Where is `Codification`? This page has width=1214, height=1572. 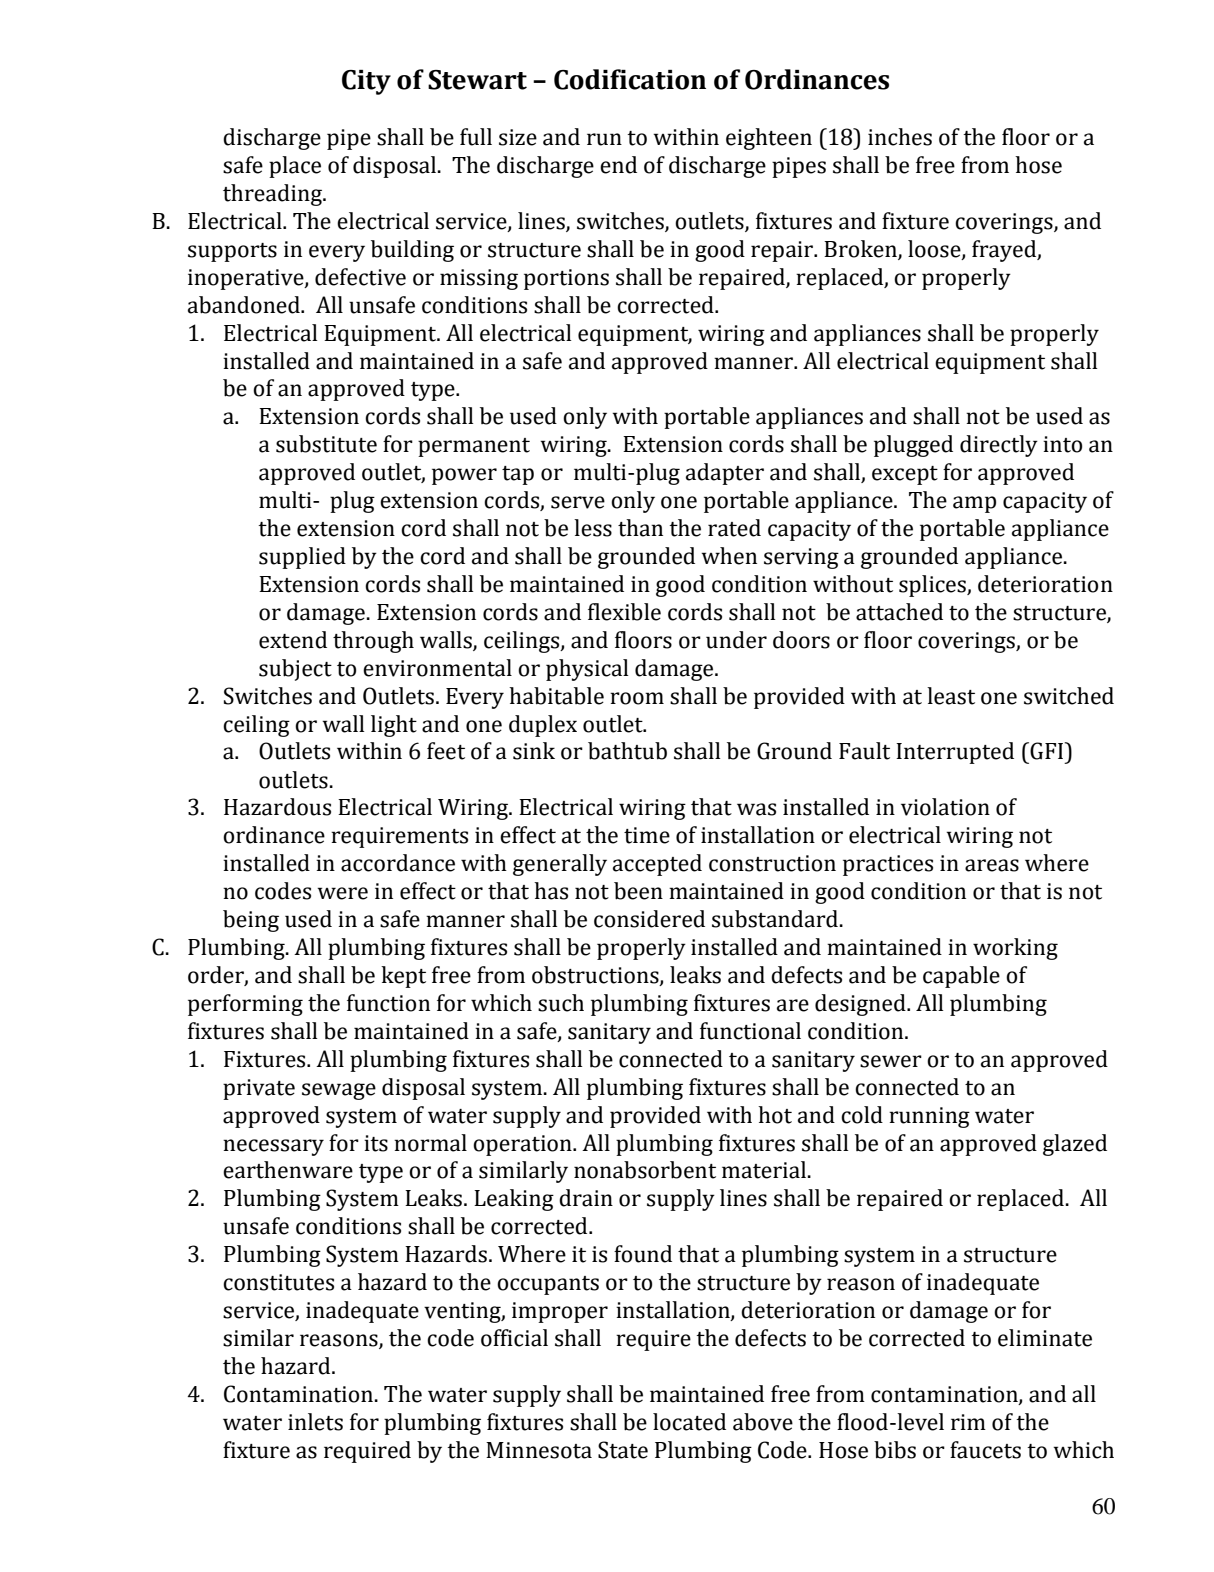 Codification is located at coordinates (630, 79).
